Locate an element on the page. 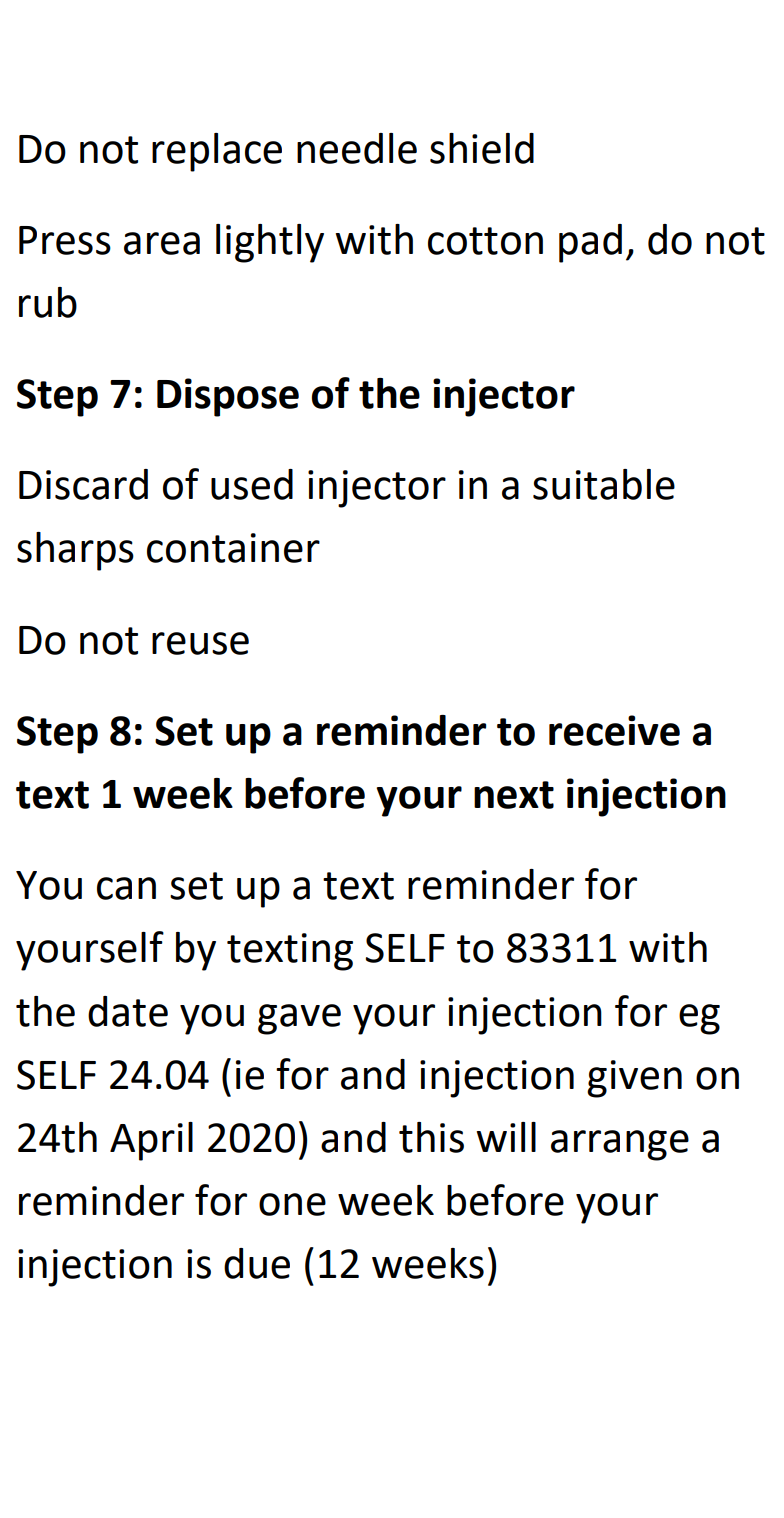 The width and height of the page is (784, 1518). date is located at coordinates (128, 1011).
